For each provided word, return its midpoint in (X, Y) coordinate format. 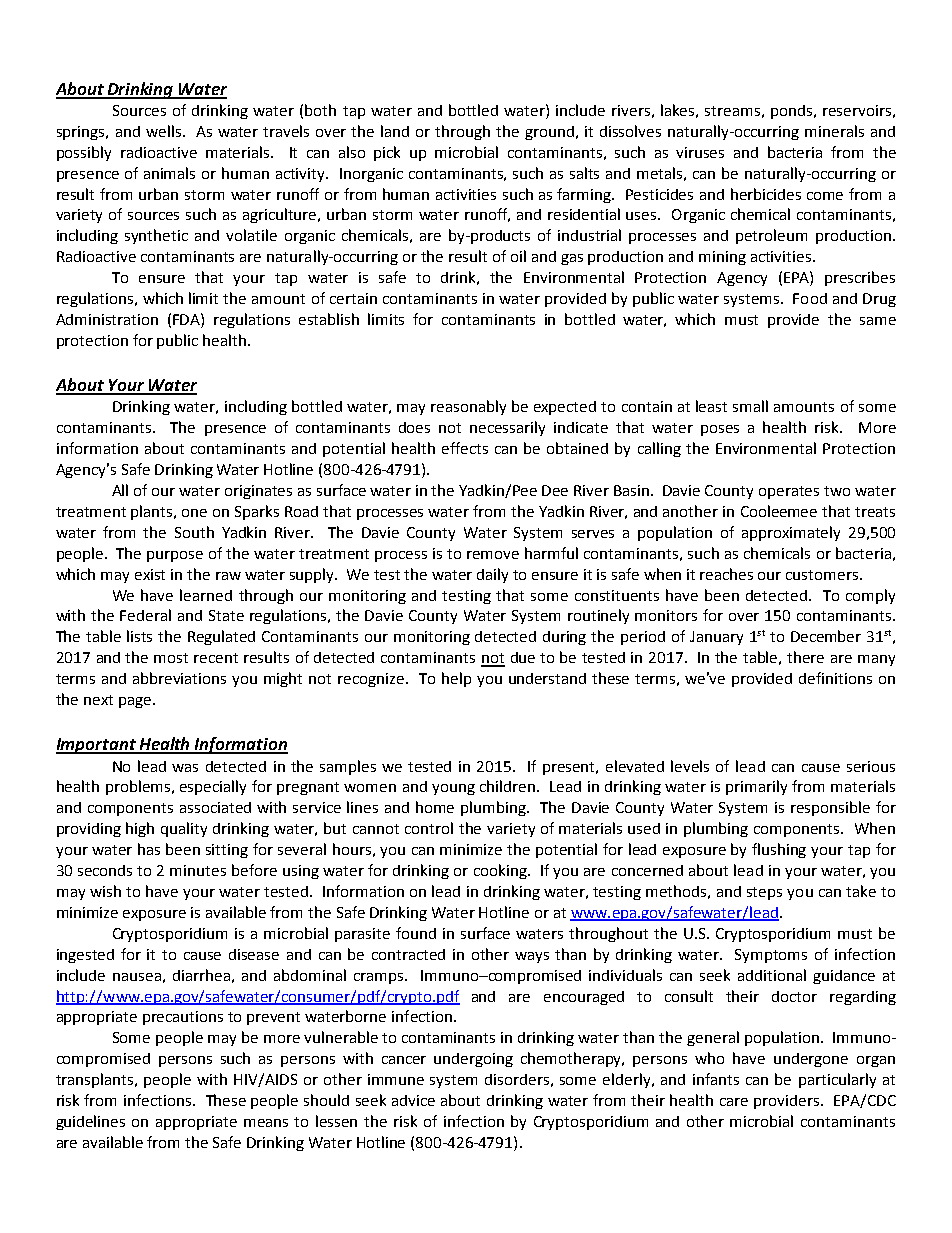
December (826, 636)
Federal (145, 615)
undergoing (473, 1060)
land (395, 131)
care (734, 1102)
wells (163, 131)
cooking (501, 871)
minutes (198, 870)
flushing (779, 850)
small (750, 406)
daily (492, 575)
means (266, 1123)
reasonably (468, 407)
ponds (793, 112)
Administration (107, 319)
